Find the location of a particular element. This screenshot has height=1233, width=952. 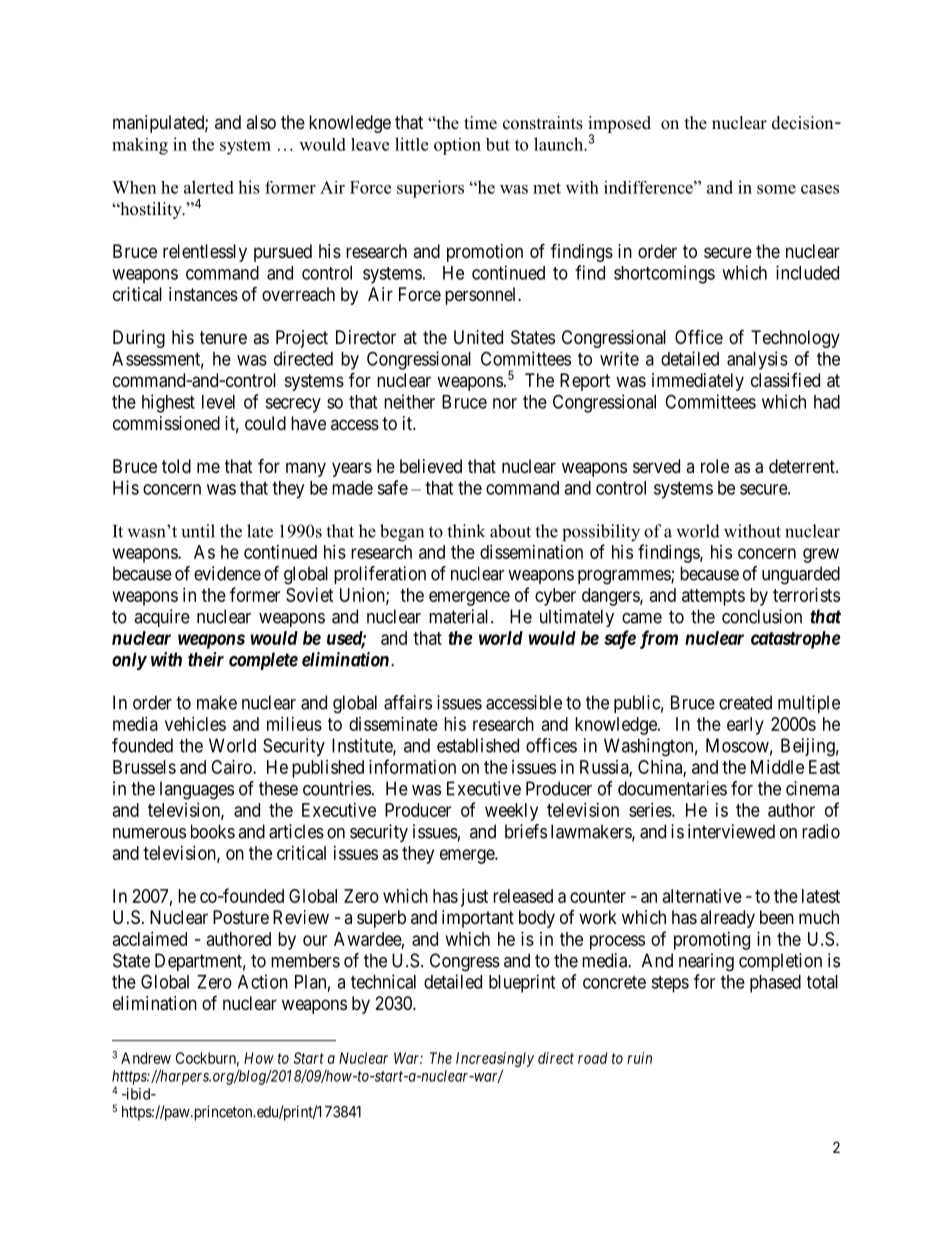

believed is located at coordinates (431, 466).
